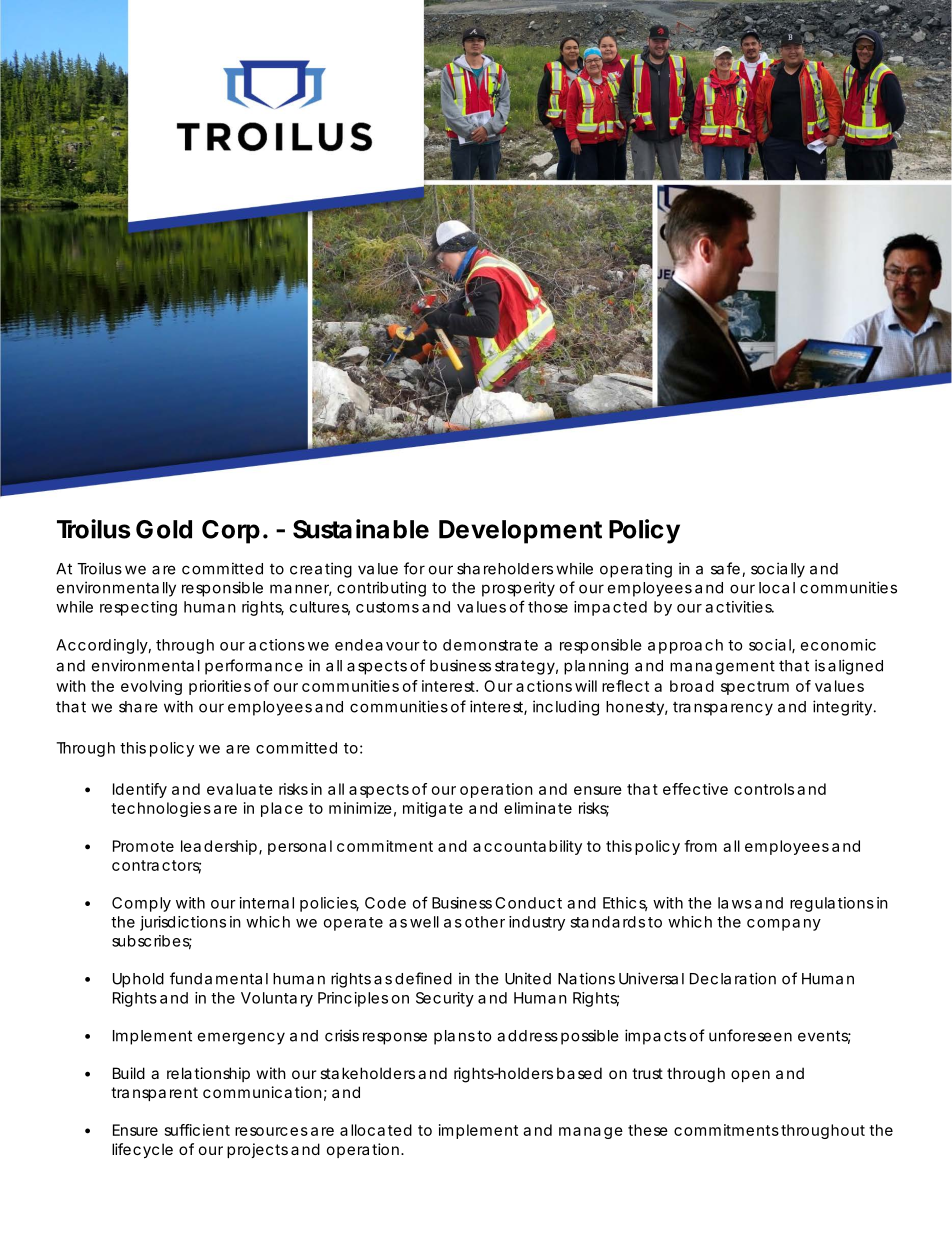  Describe the element at coordinates (527, 847) in the screenshot. I see `accountability` at that location.
